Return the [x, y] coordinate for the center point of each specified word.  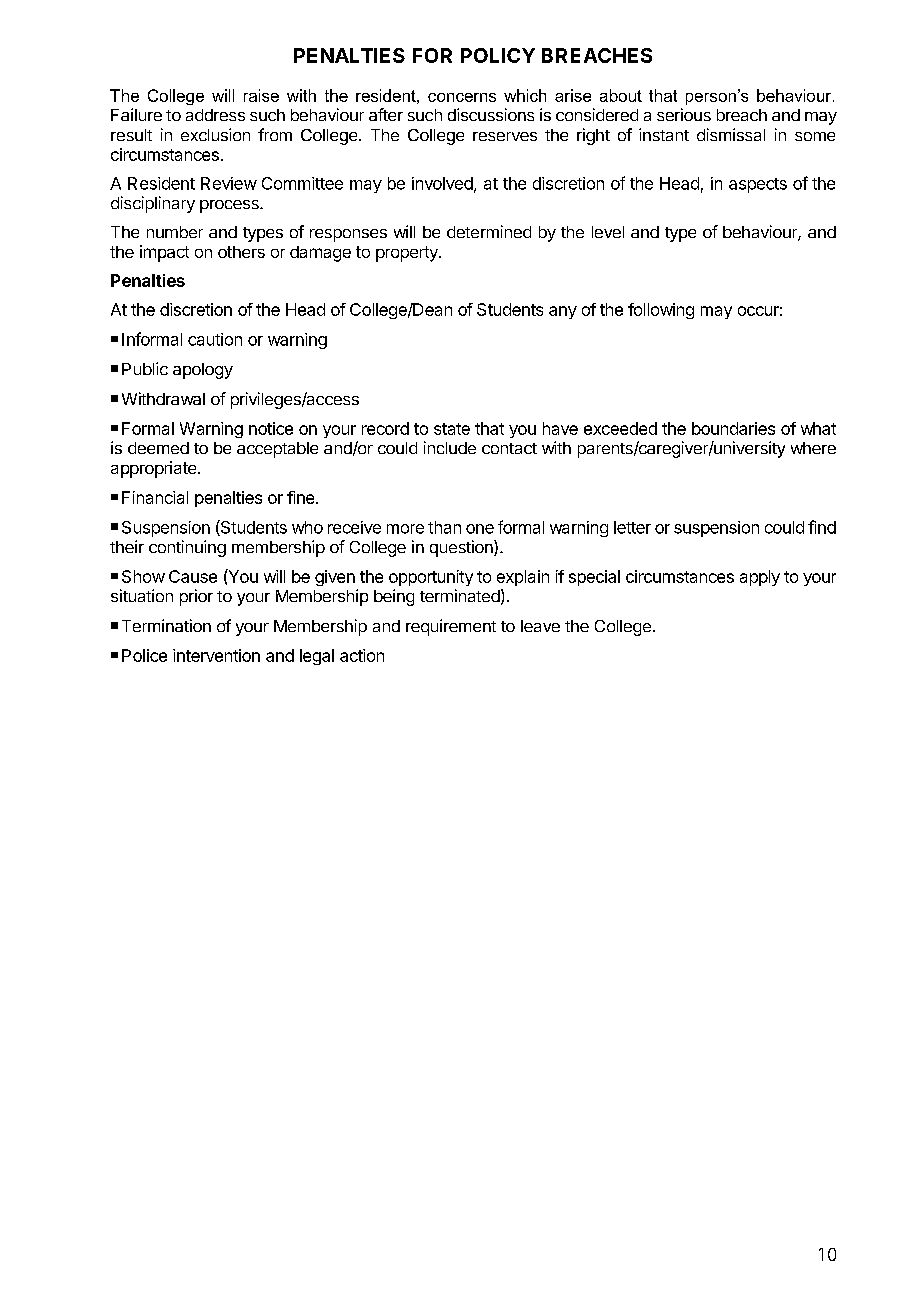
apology [203, 371]
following [661, 311]
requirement [451, 627]
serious [684, 114]
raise [261, 95]
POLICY [498, 55]
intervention [216, 655]
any [563, 312]
